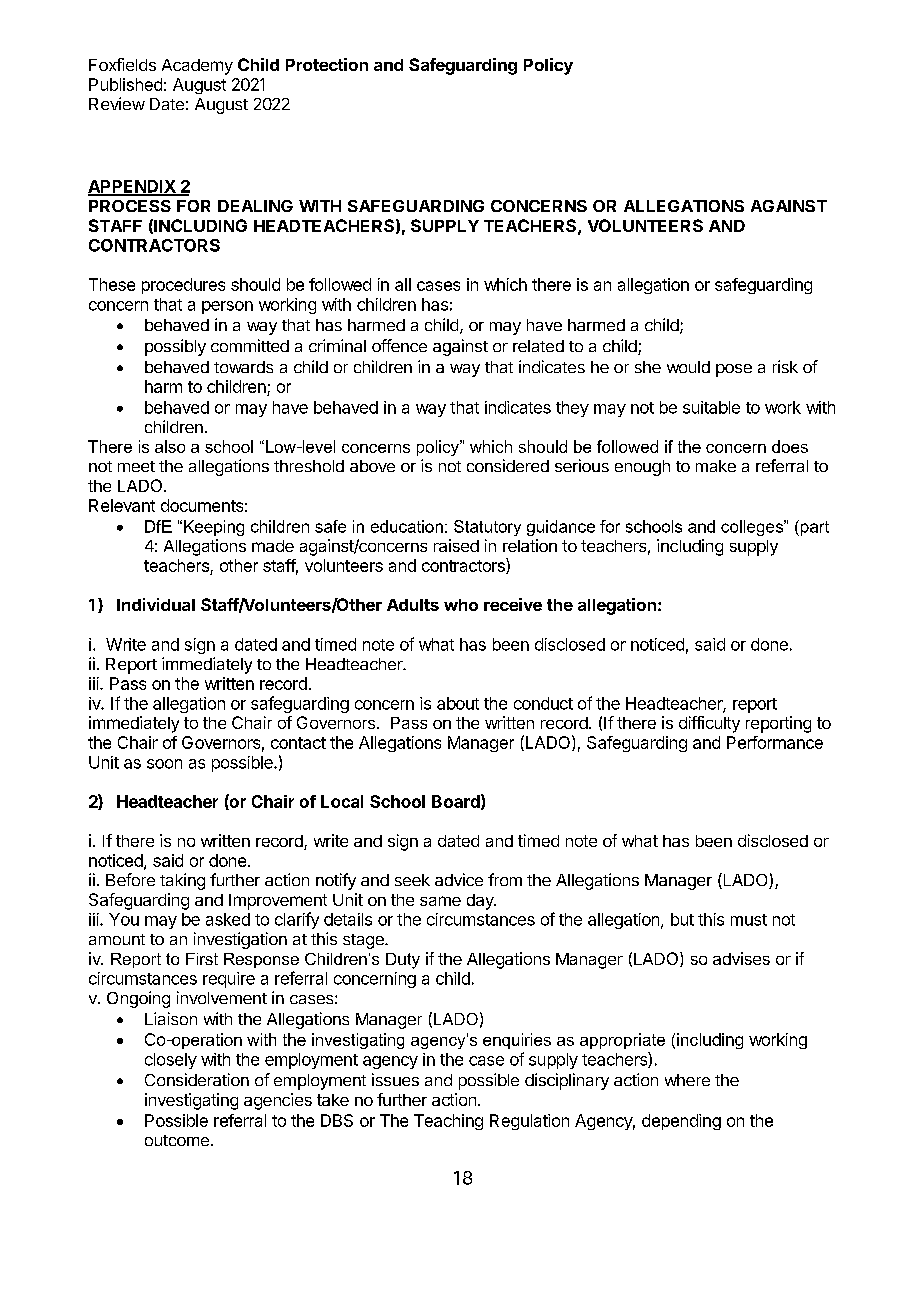  What do you see at coordinates (753, 528) in the page?
I see `colleges` at bounding box center [753, 528].
